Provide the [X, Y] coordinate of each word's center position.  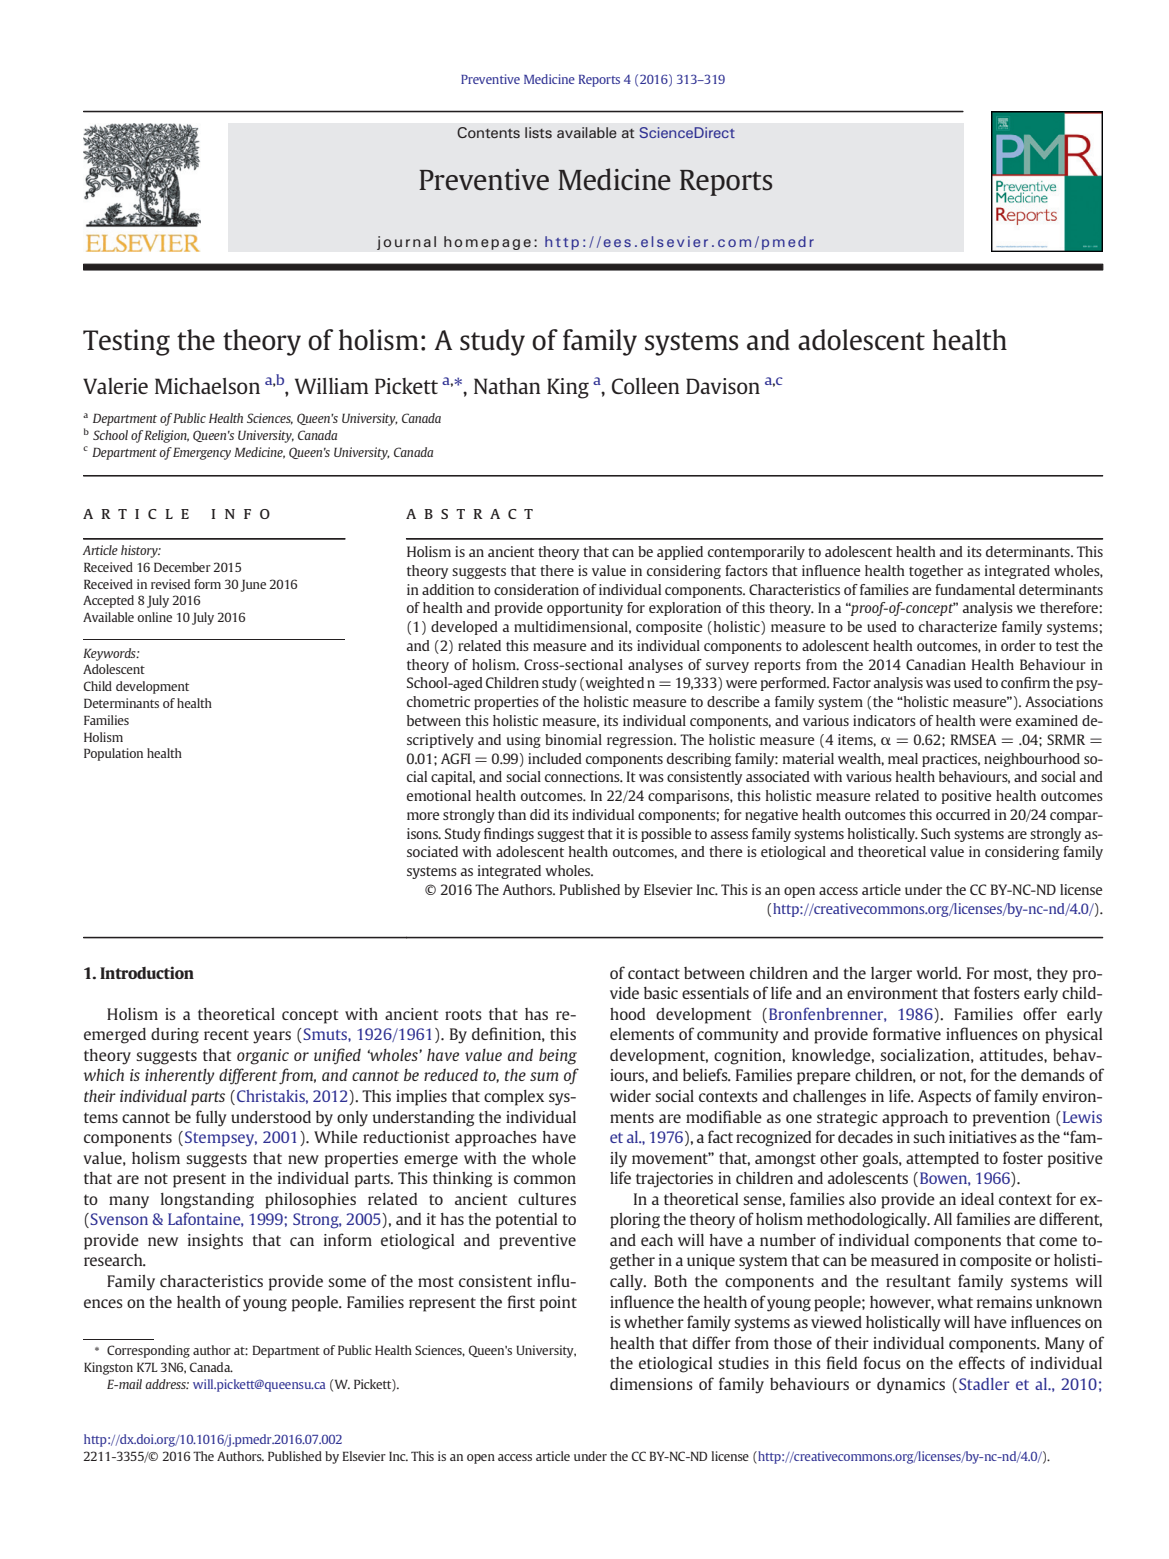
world [938, 973]
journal [406, 243]
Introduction [147, 972]
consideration [536, 589]
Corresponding [148, 1351]
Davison [723, 386]
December [182, 567]
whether [654, 1322]
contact [654, 973]
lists [538, 132]
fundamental [975, 589]
